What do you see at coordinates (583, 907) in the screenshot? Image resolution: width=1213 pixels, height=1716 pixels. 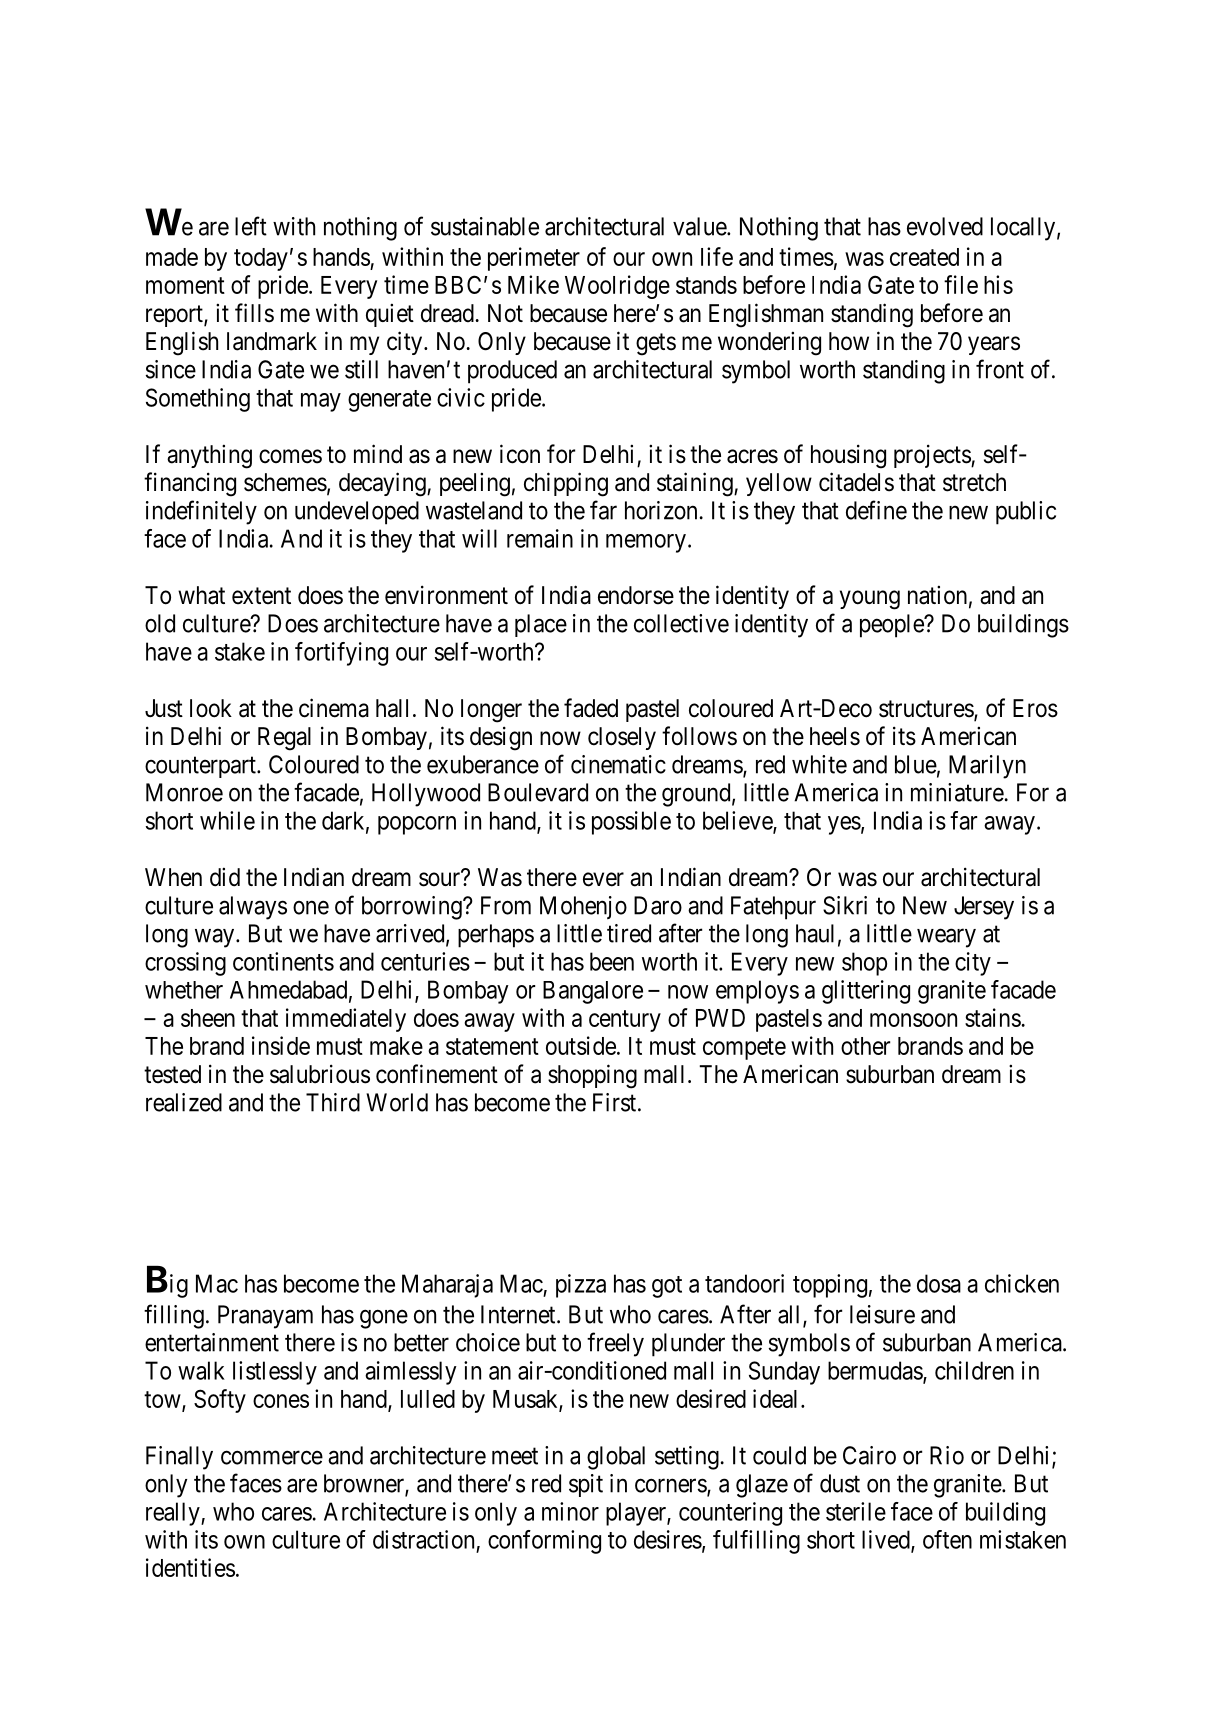 I see `Mohenjo` at bounding box center [583, 907].
